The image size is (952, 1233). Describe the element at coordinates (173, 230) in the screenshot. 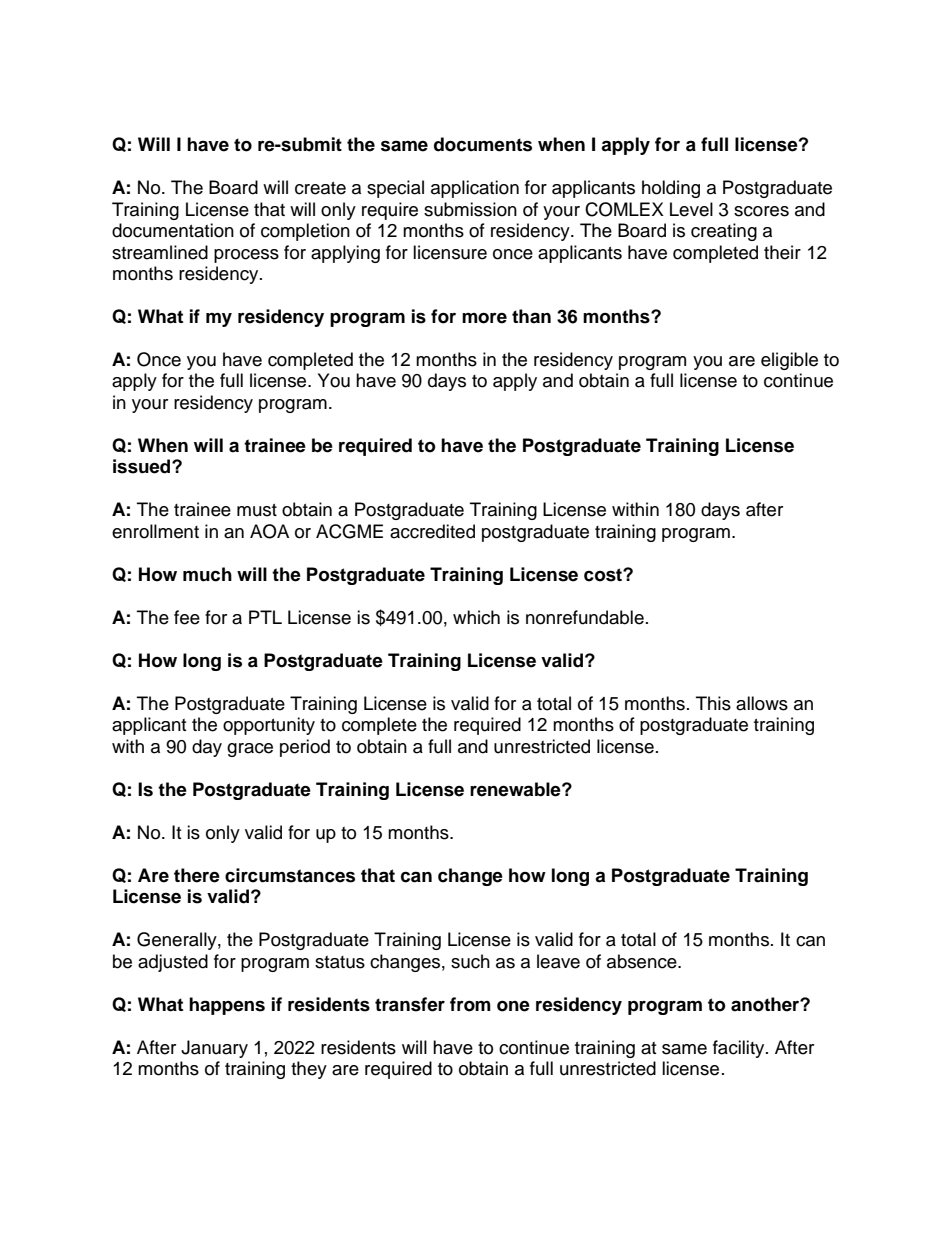

I see `documentation` at that location.
